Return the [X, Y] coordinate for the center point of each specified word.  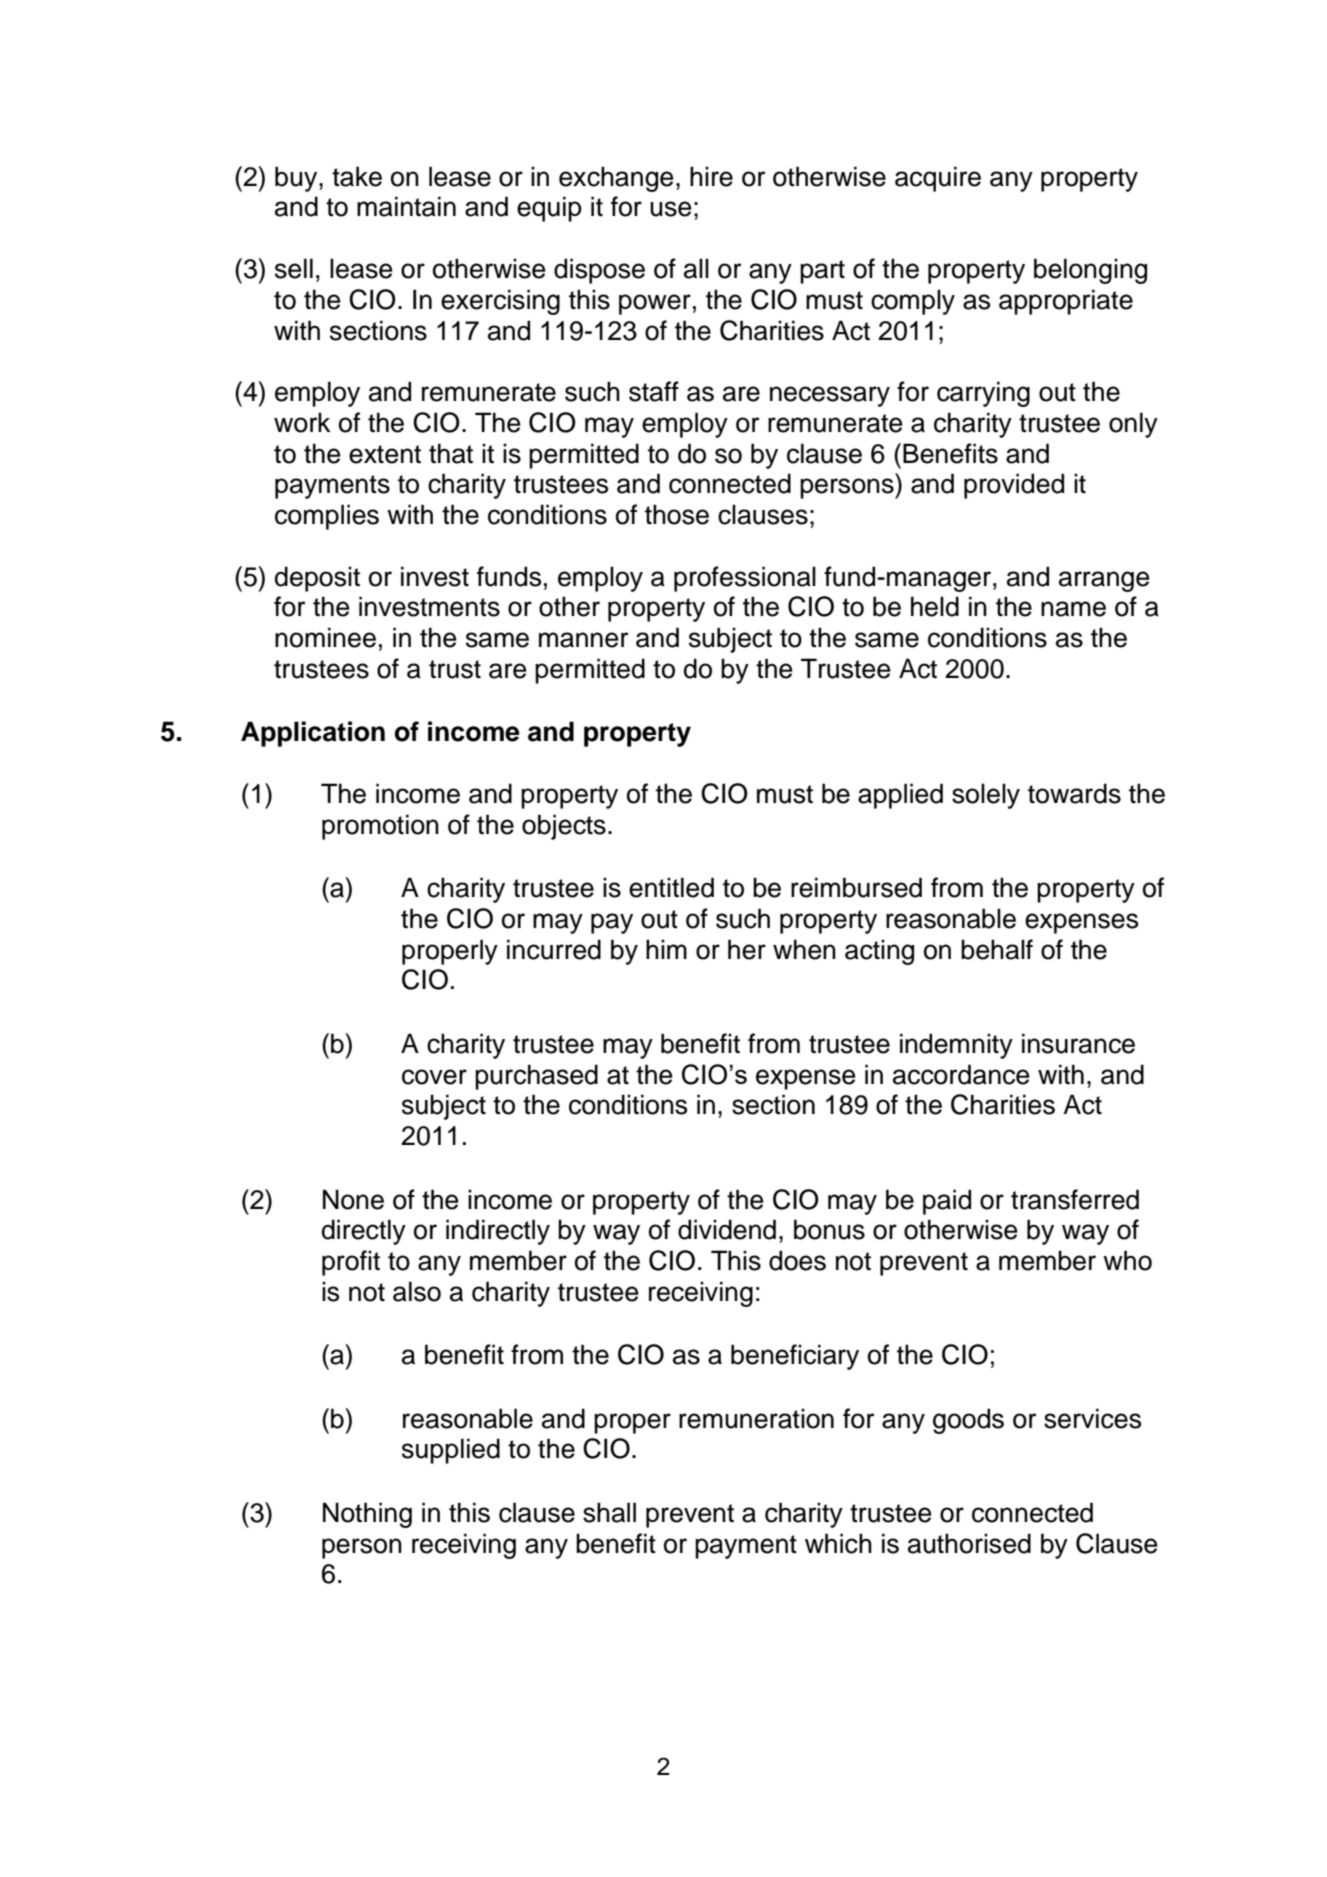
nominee [325, 637]
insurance [1078, 1043]
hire [711, 176]
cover [434, 1077]
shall [609, 1512]
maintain [406, 206]
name [1073, 609]
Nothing [367, 1515]
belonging [1090, 271]
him [666, 949]
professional [745, 579]
